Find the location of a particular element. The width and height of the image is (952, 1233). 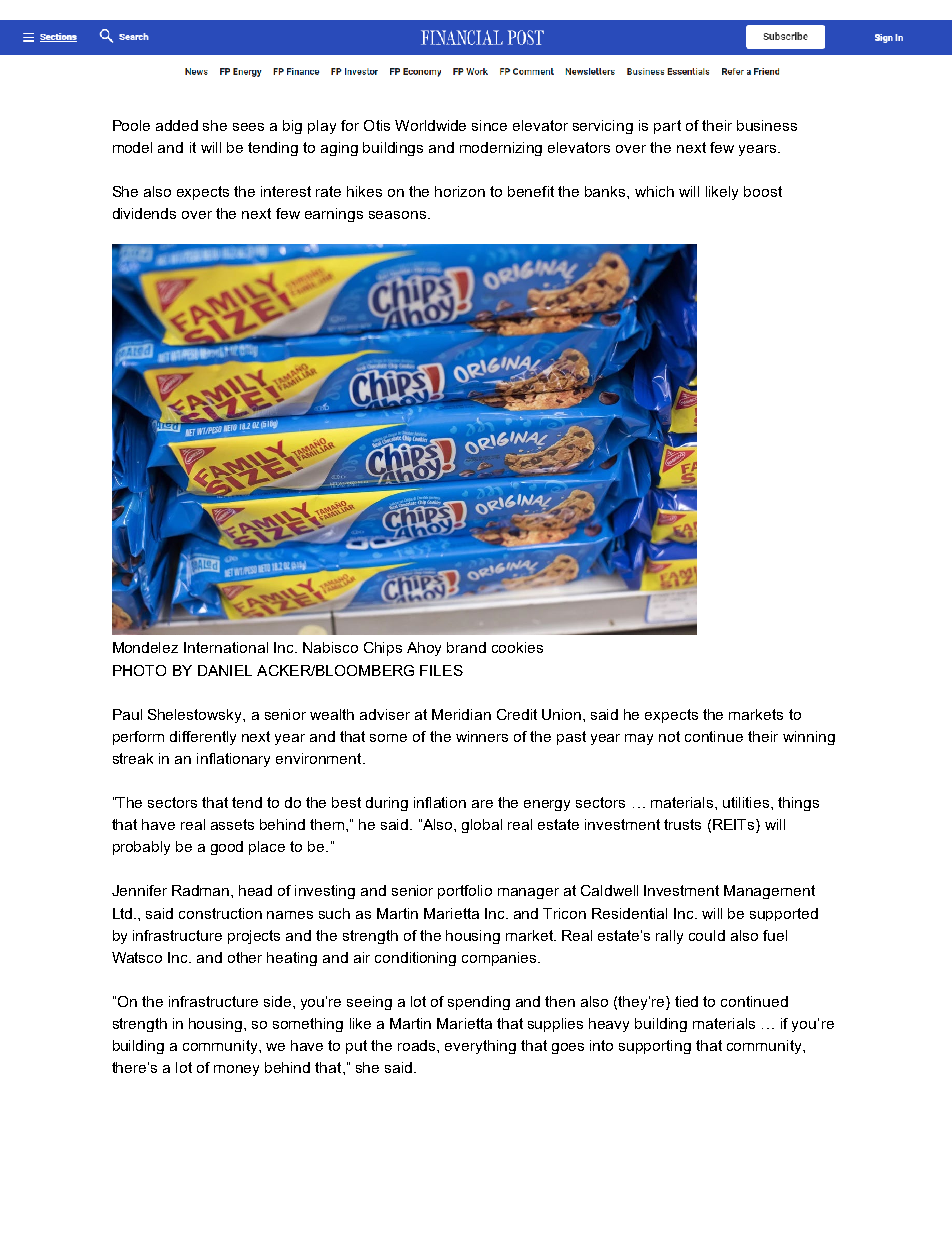

modernizing is located at coordinates (501, 149).
